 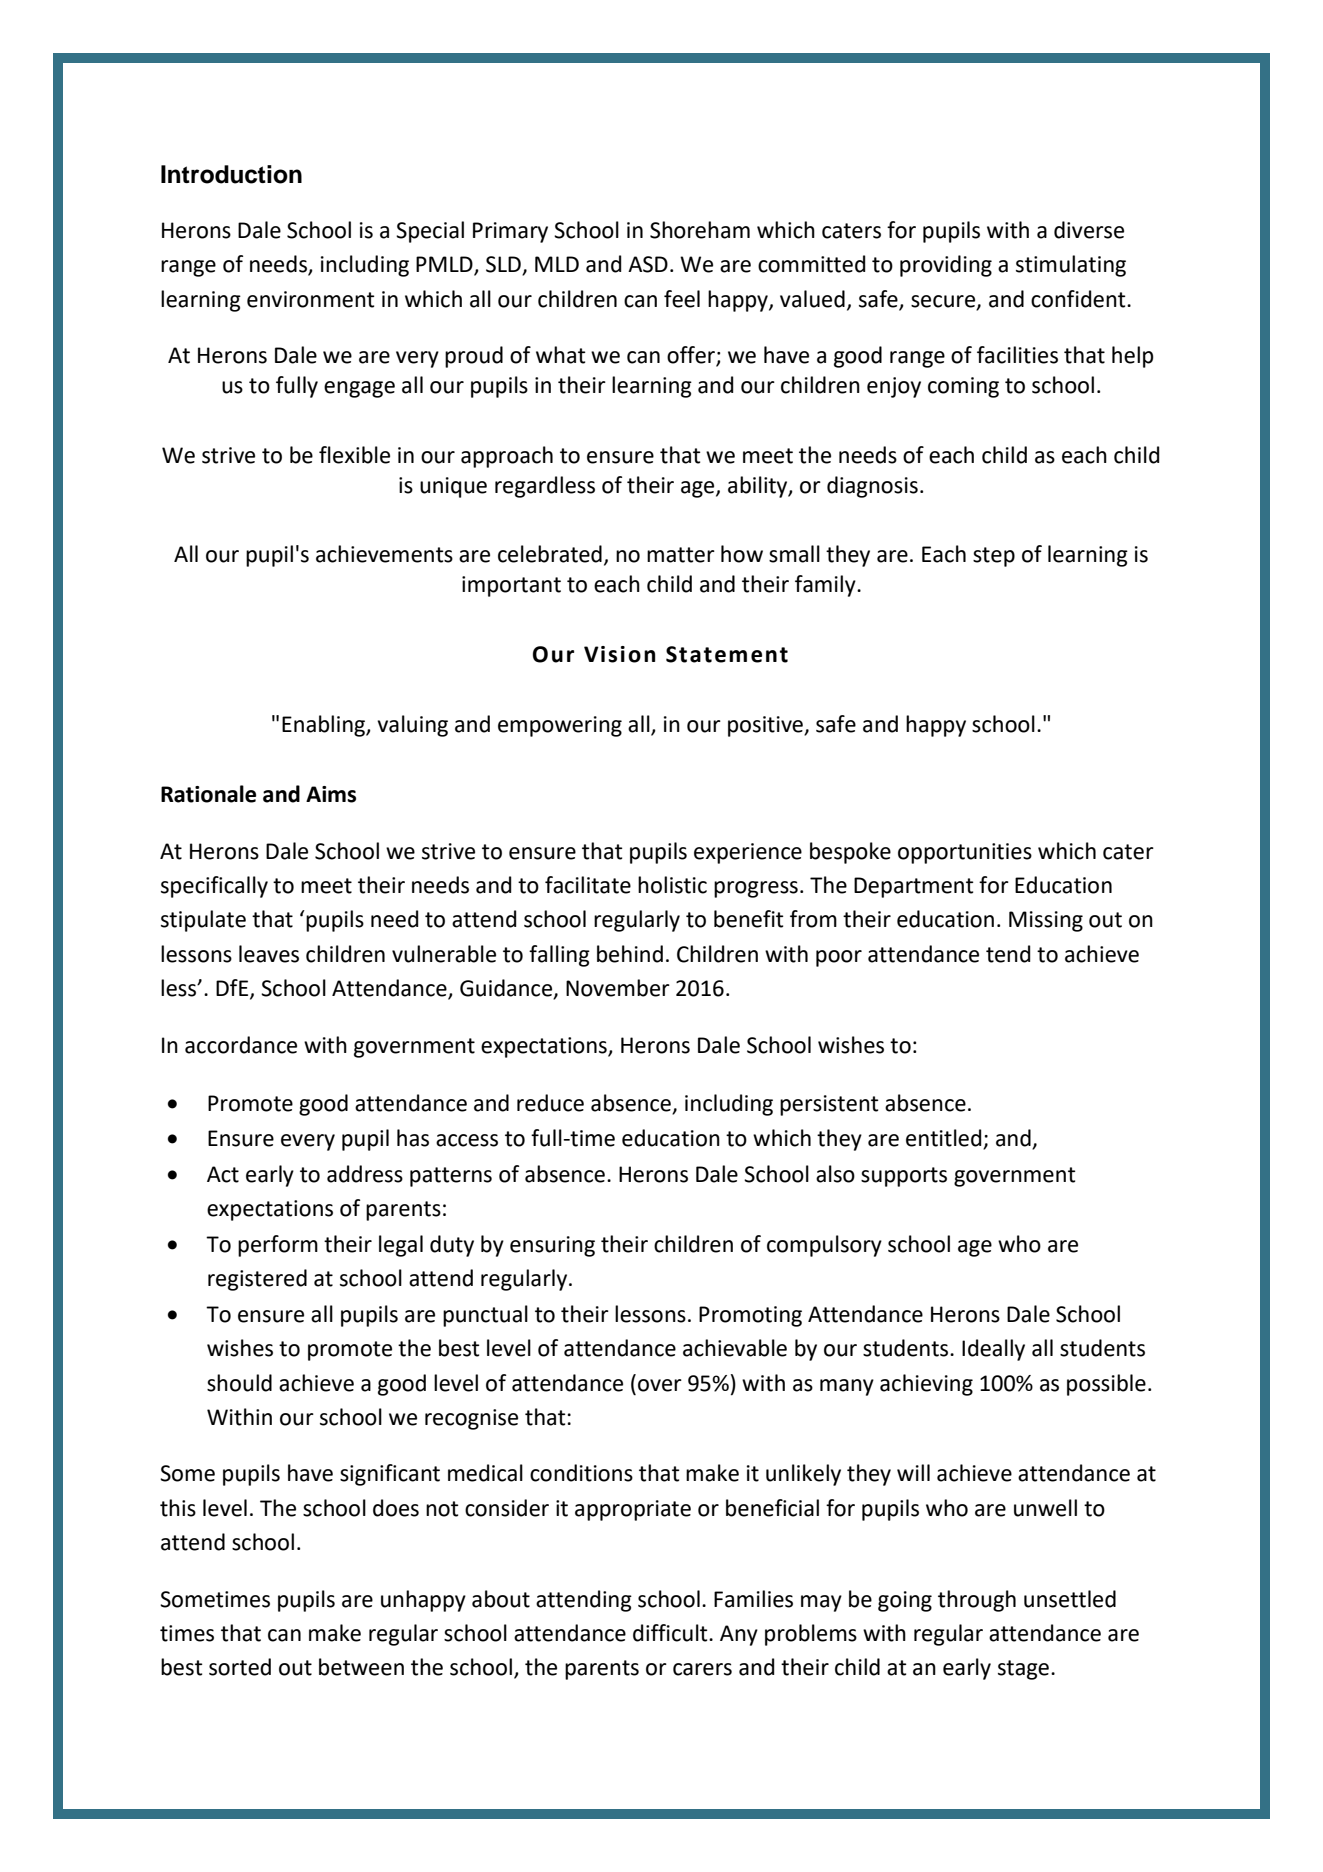 What do you see at coordinates (412, 726) in the document?
I see `valuing` at bounding box center [412, 726].
